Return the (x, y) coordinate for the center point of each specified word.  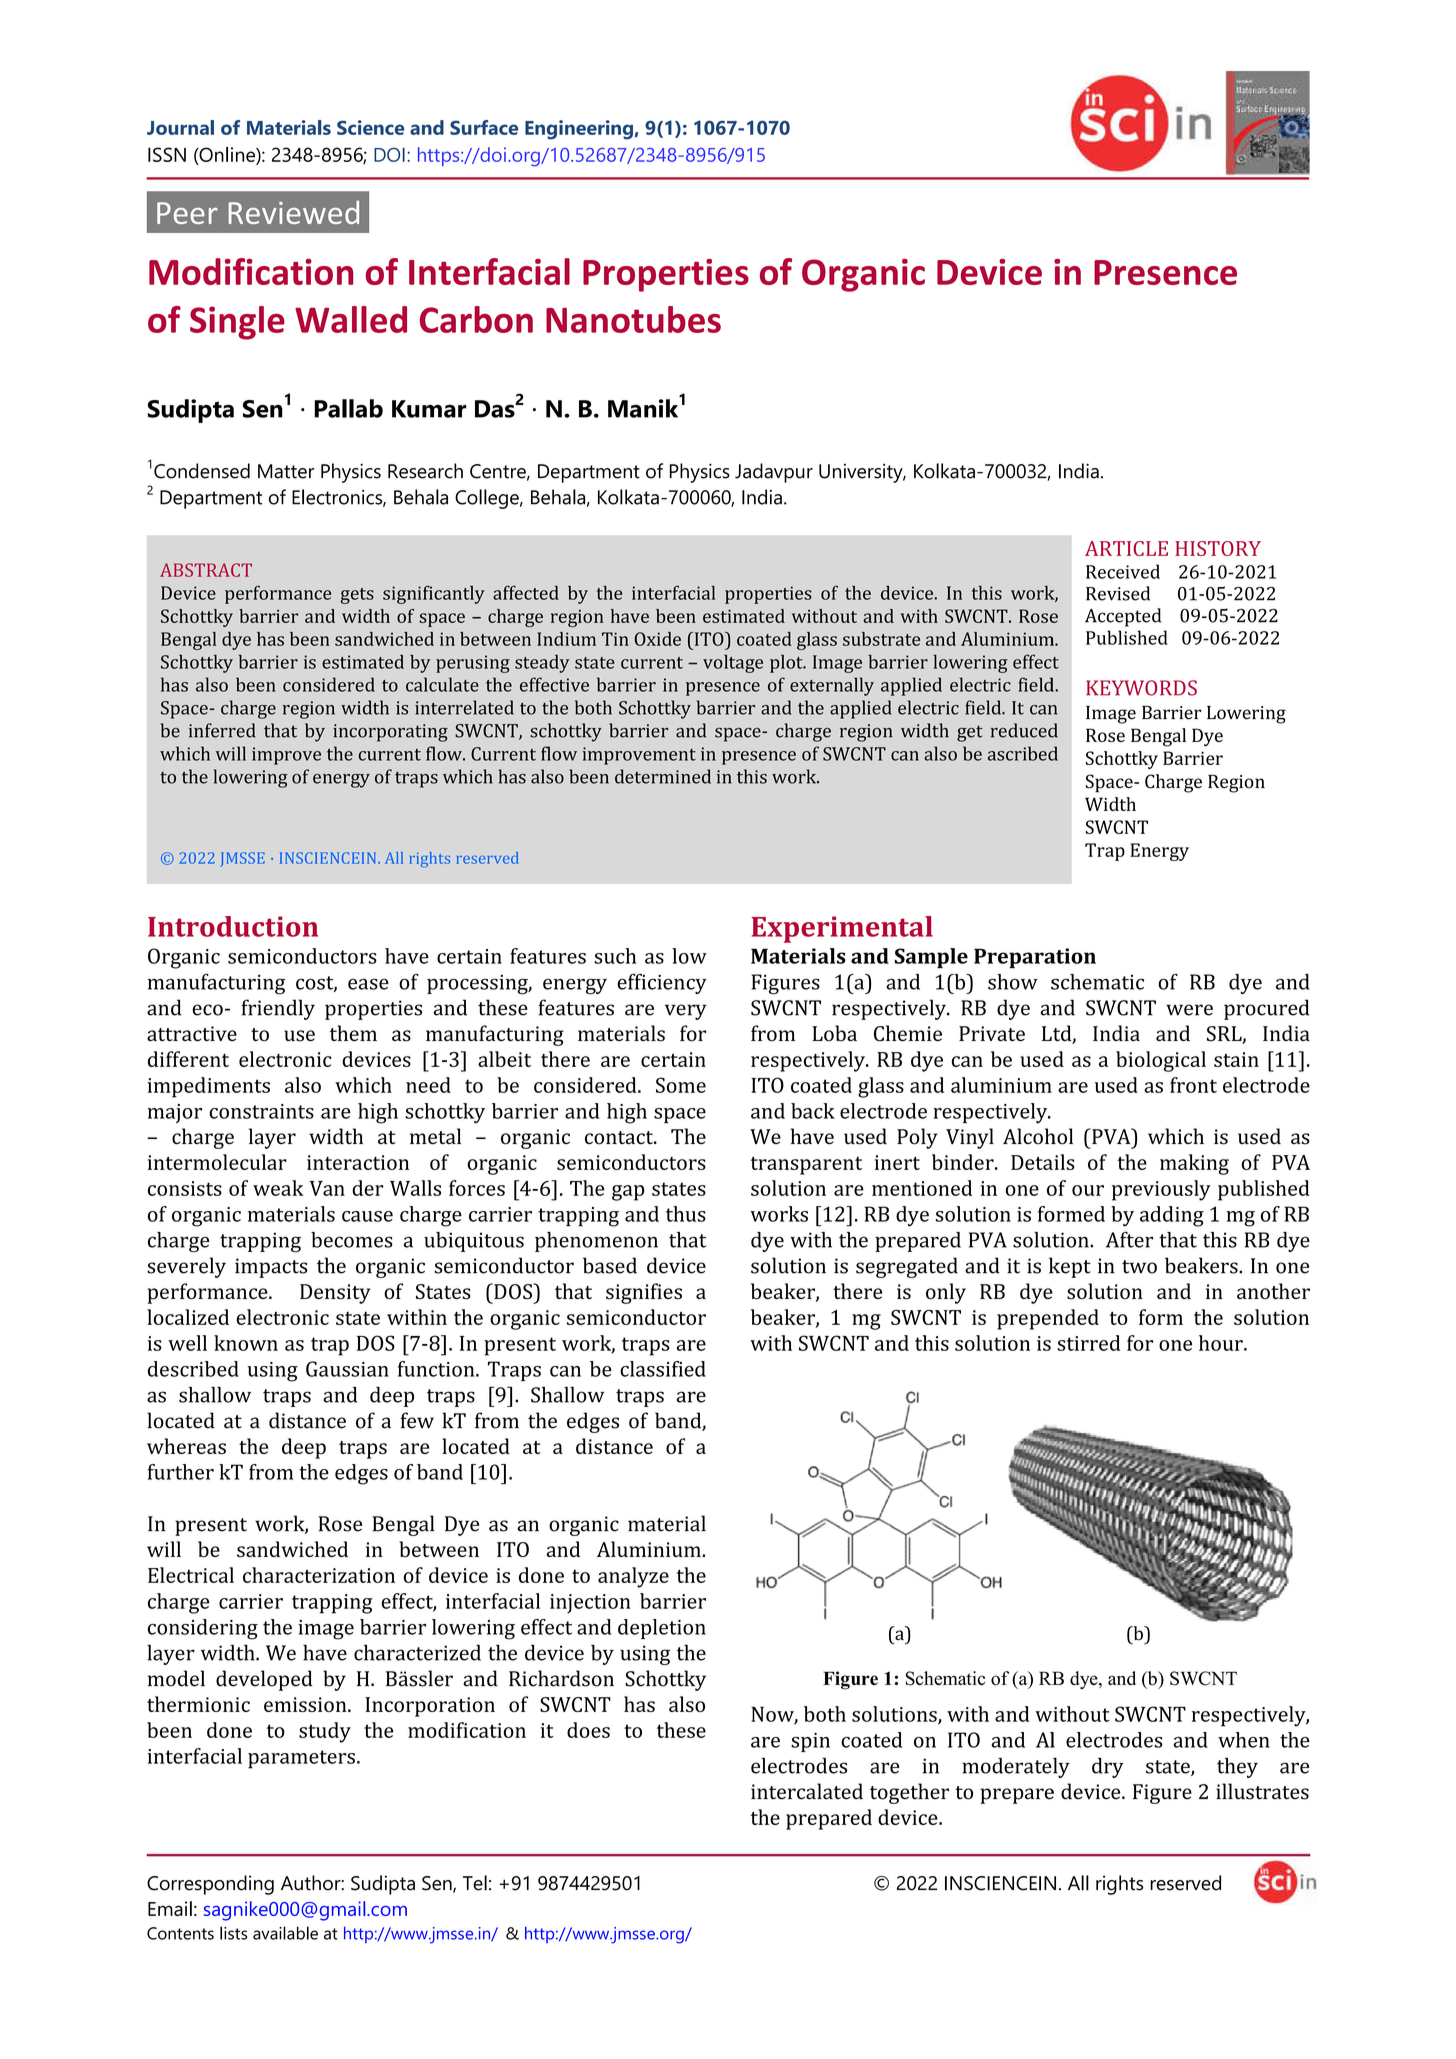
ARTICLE (1126, 548)
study (325, 1732)
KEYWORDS (1141, 688)
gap (628, 1193)
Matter (286, 471)
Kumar (429, 409)
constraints (261, 1111)
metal (435, 1136)
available (285, 1933)
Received (1123, 571)
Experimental (842, 929)
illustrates (1262, 1791)
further (181, 1472)
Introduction (233, 926)
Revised (1118, 593)
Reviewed (293, 212)
